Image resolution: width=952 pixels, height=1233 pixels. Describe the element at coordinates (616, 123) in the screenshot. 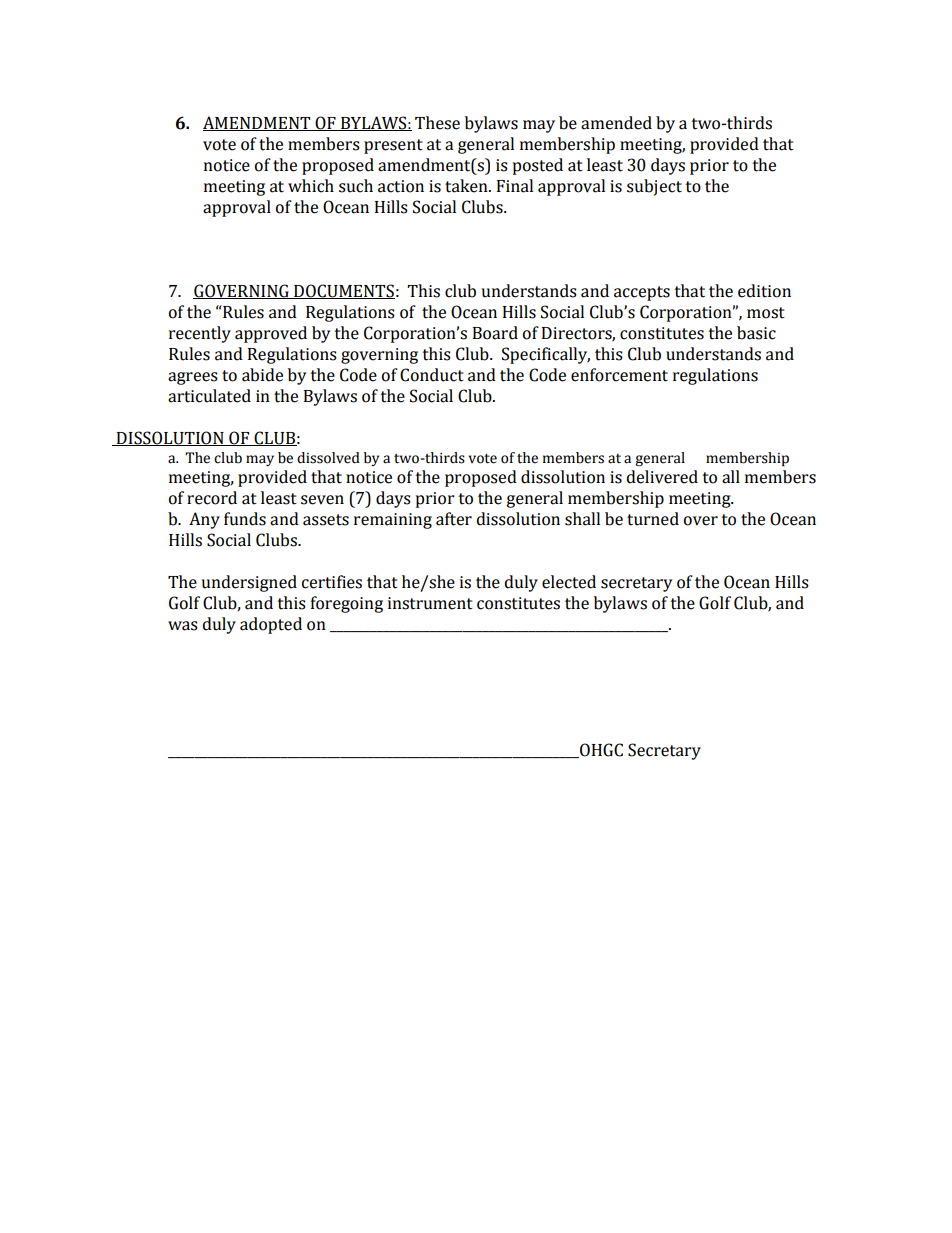

I see `amended` at that location.
